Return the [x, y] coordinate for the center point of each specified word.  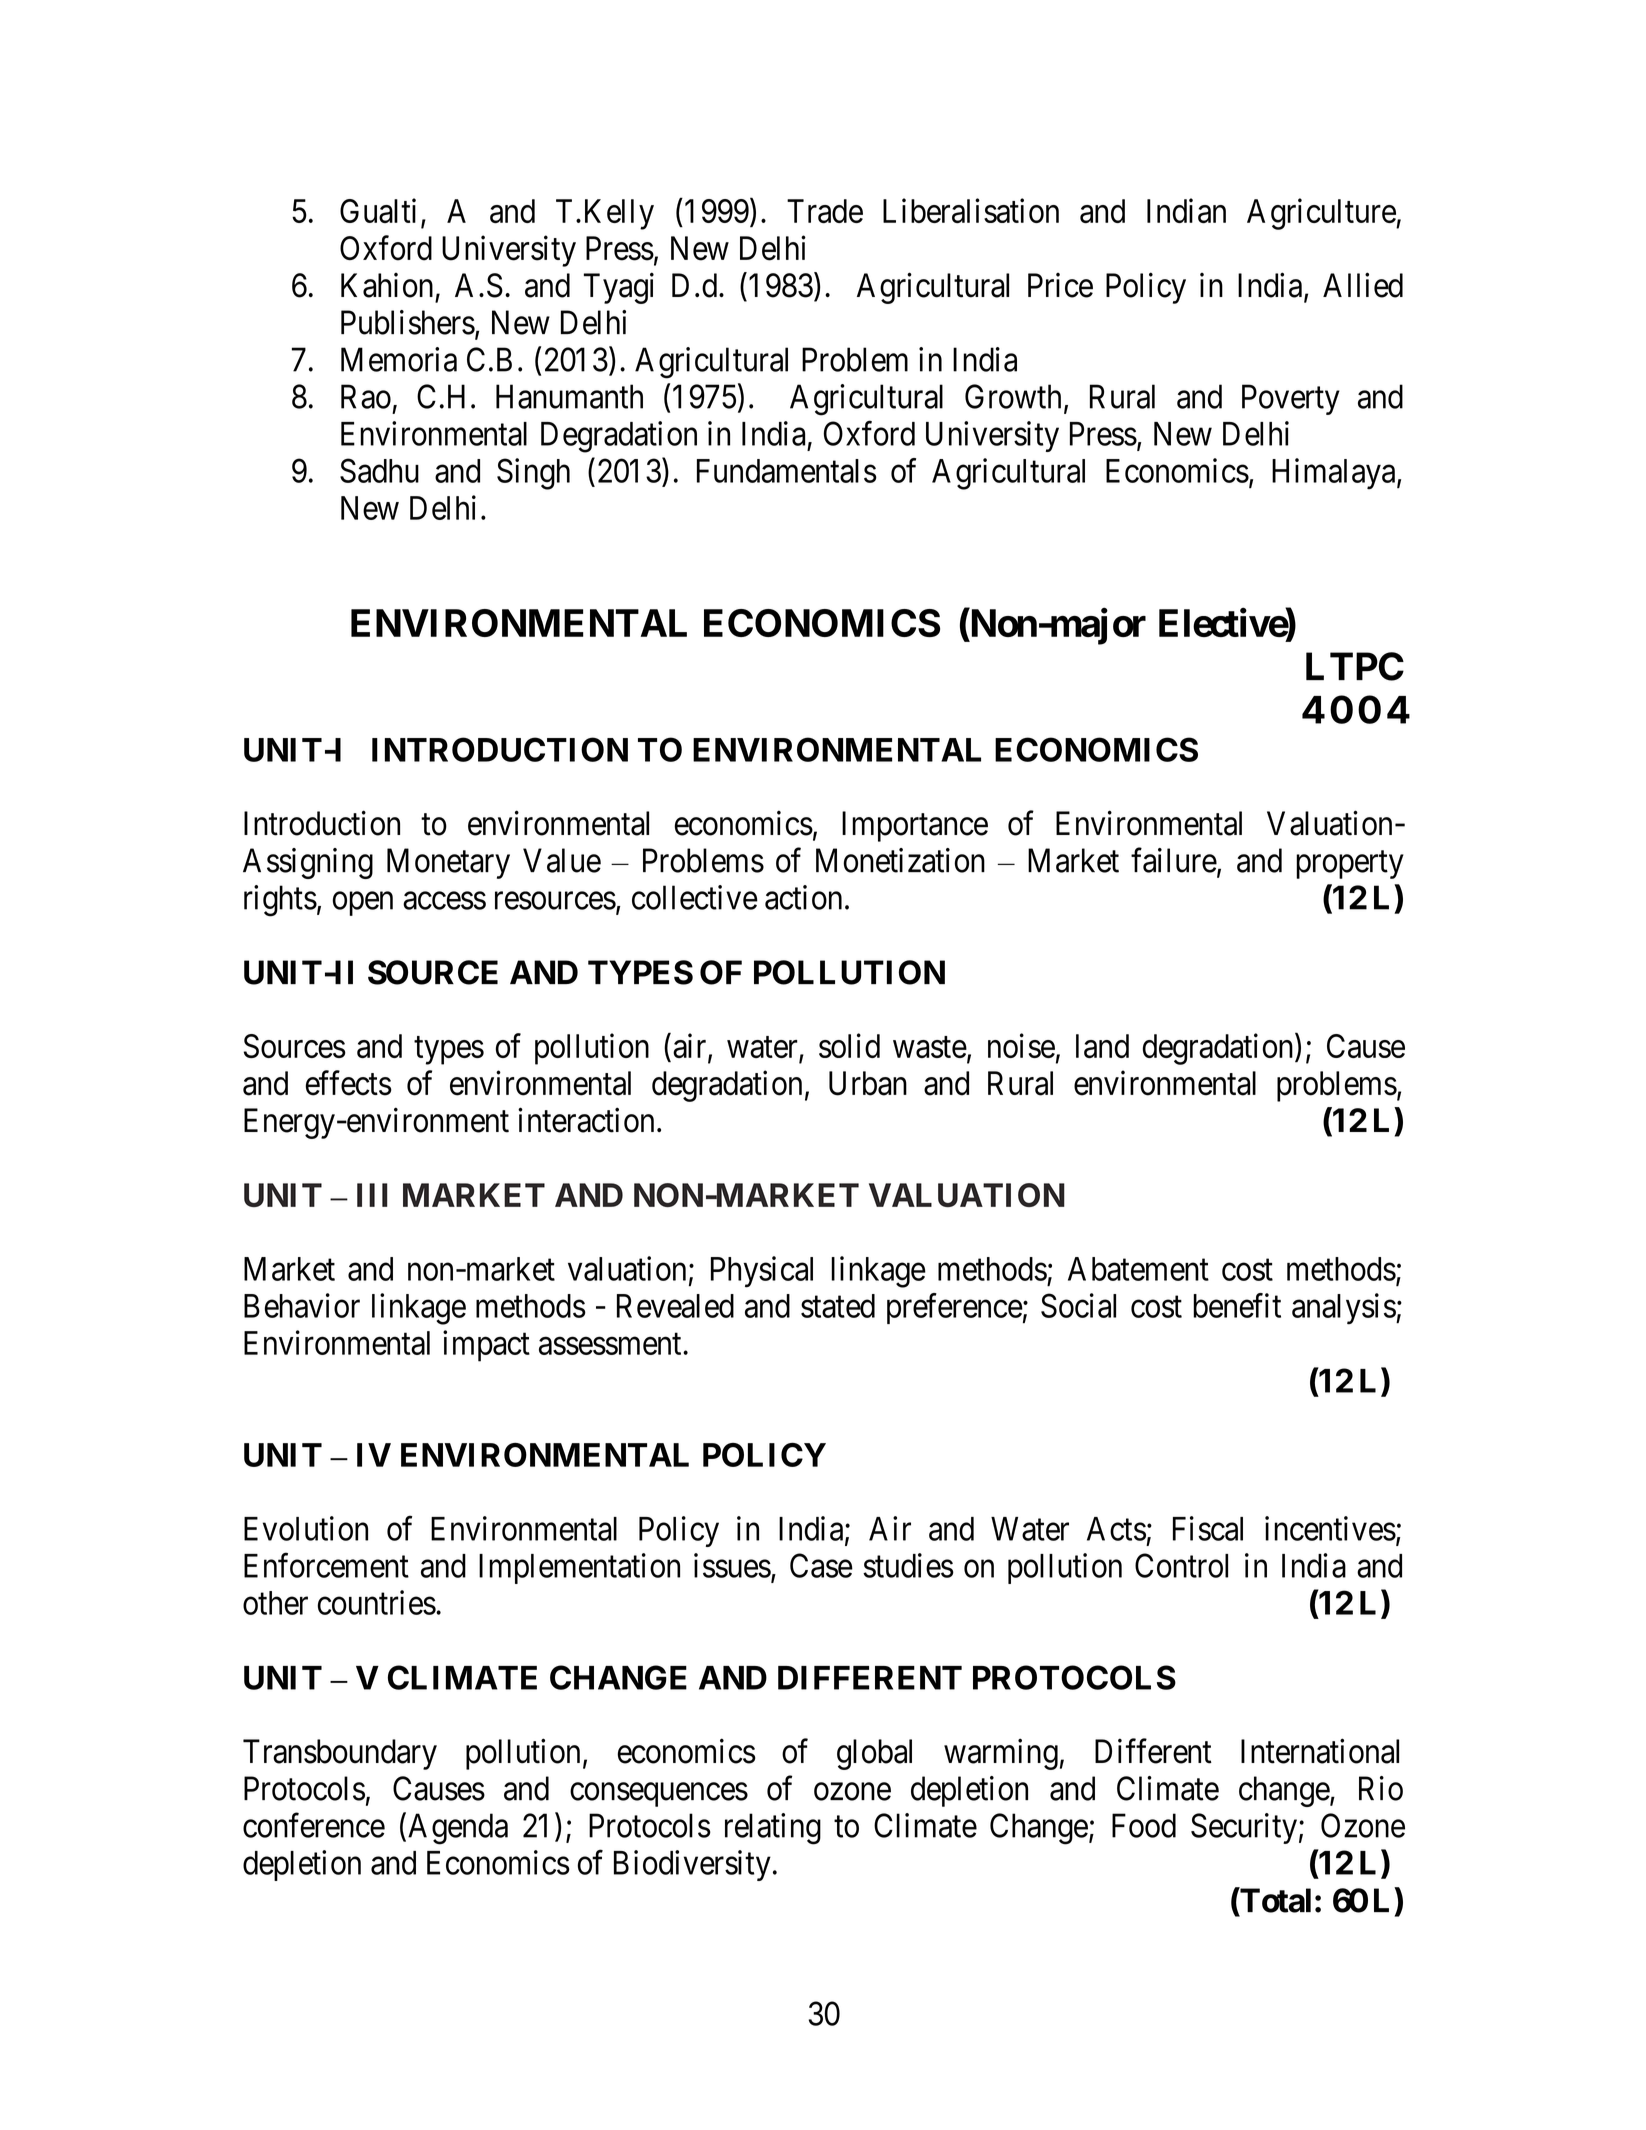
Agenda [458, 1829]
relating [773, 1829]
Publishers [408, 322]
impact [486, 1346]
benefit [1237, 1305]
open [362, 904]
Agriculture [1322, 214]
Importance [915, 826]
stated [838, 1306]
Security [1244, 1828]
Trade [825, 211]
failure [1174, 860]
